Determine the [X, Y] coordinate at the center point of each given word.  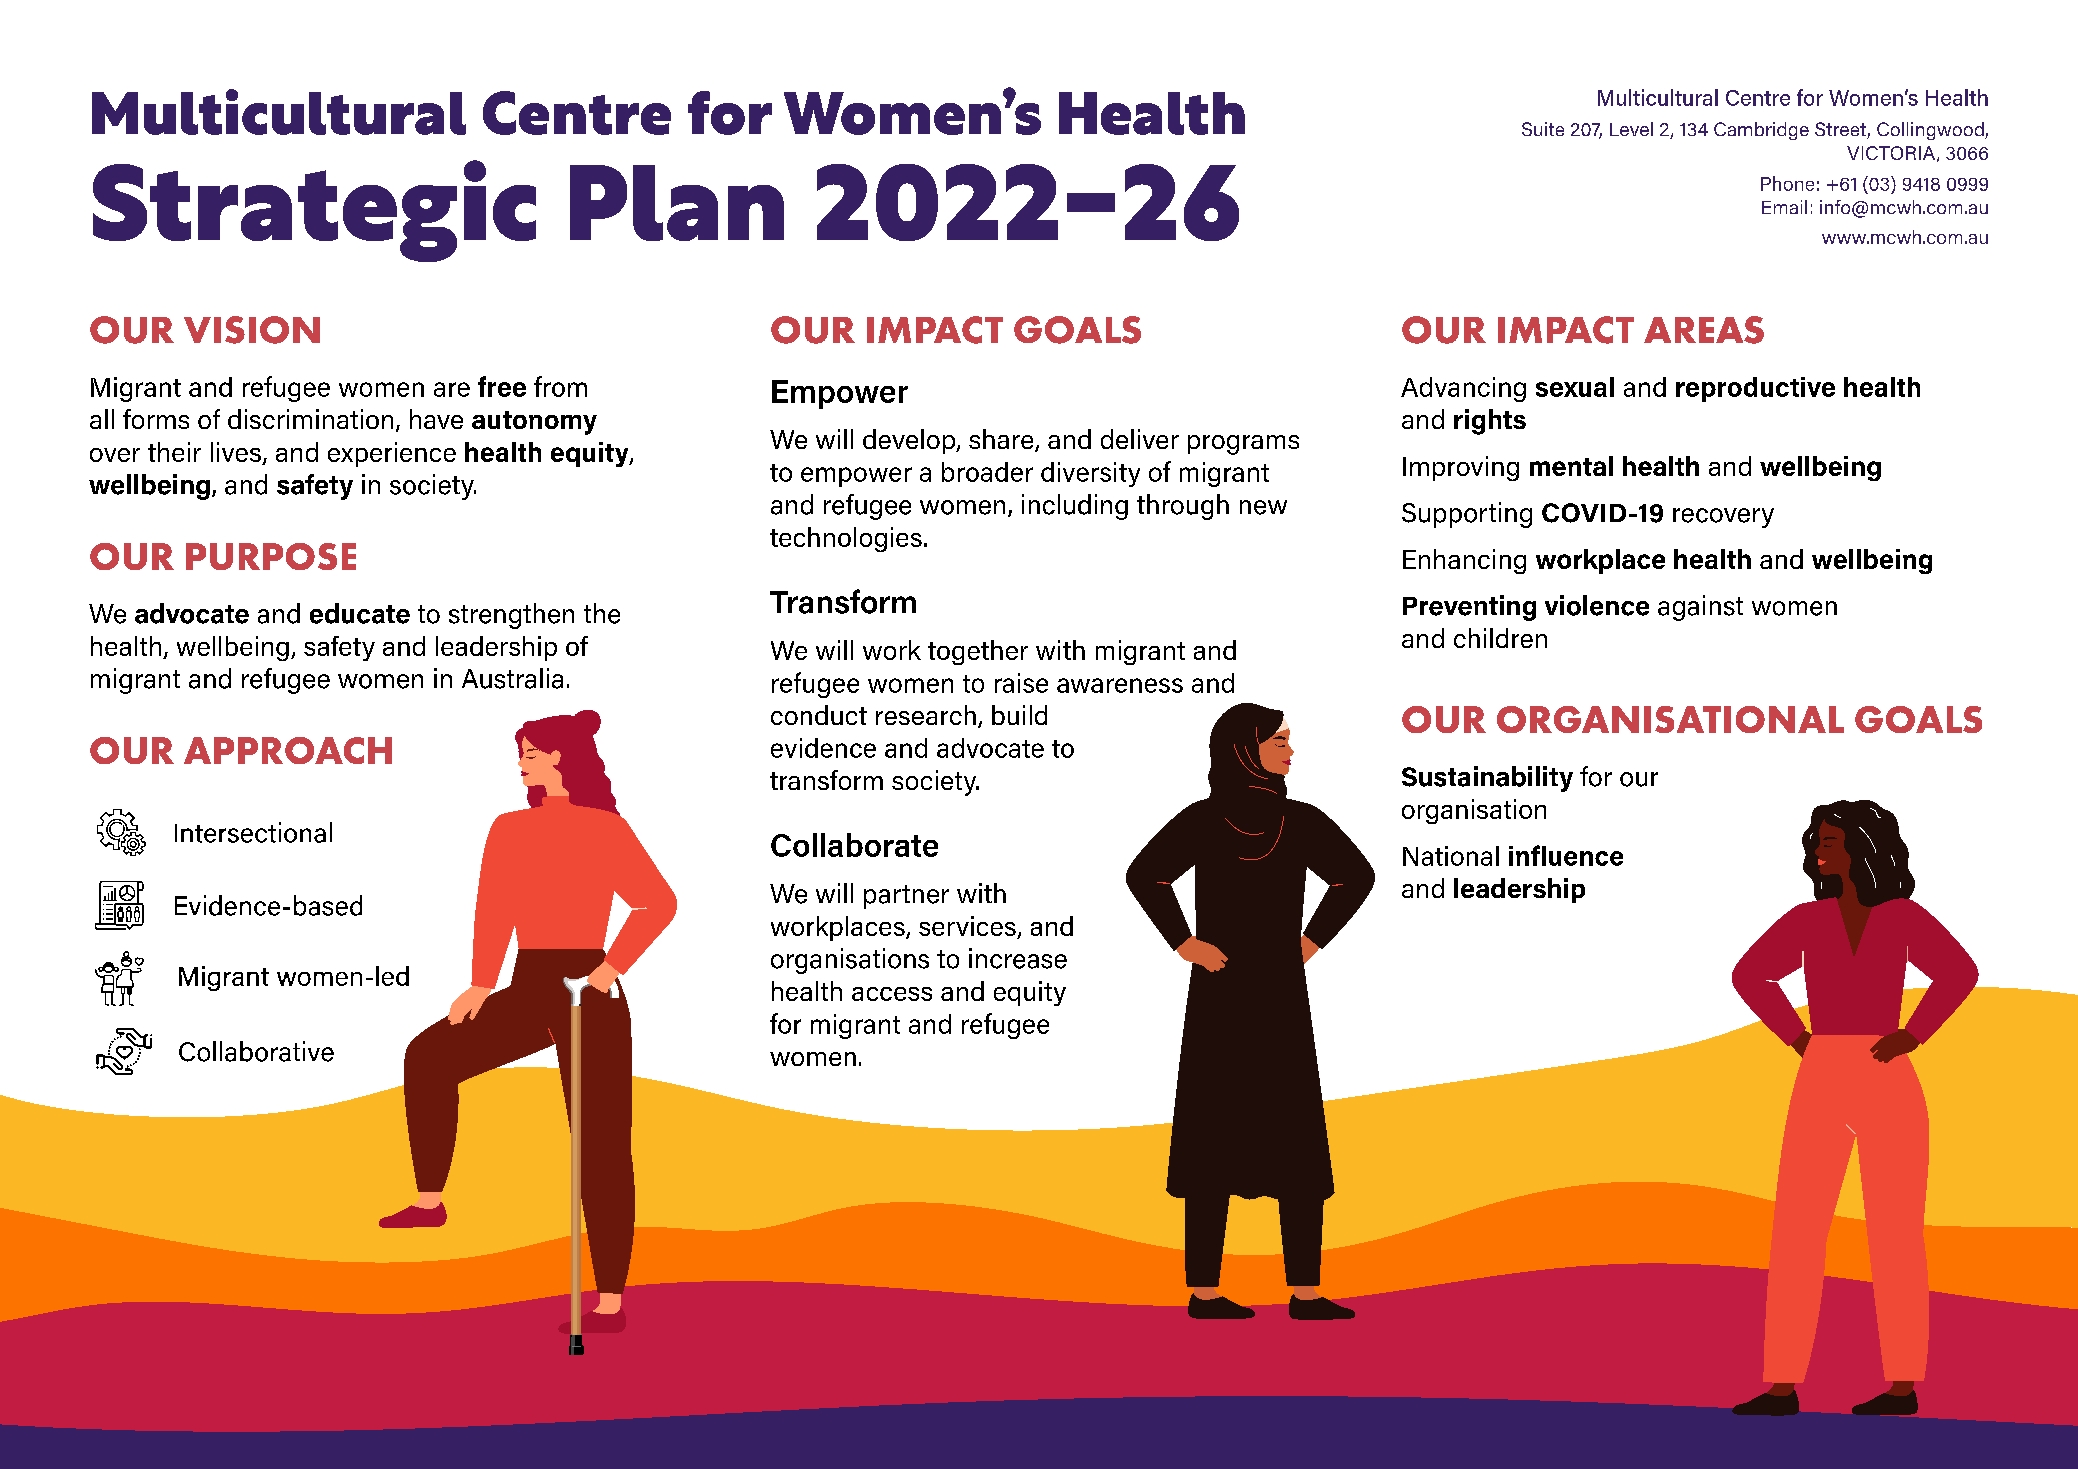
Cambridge [1761, 131]
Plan [677, 203]
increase [1018, 958]
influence [1566, 855]
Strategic [314, 211]
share [1002, 440]
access [892, 994]
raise [1021, 683]
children [1500, 638]
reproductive [1755, 389]
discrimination [310, 419]
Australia [512, 678]
